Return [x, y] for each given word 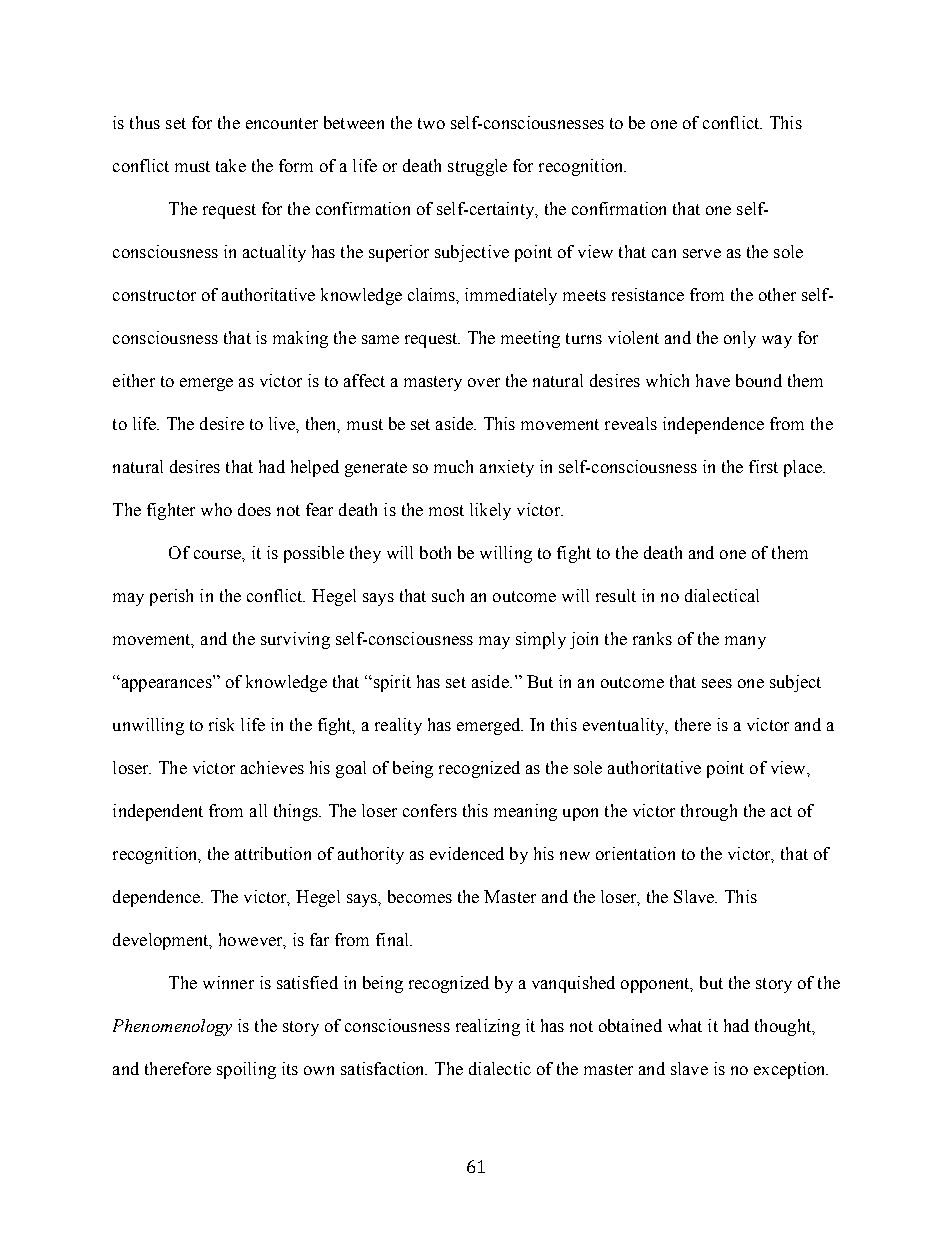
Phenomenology [172, 1027]
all [258, 810]
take [231, 165]
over [484, 382]
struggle [477, 167]
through [709, 812]
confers [430, 810]
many [745, 642]
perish [171, 597]
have [713, 380]
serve [702, 253]
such [448, 595]
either [134, 380]
